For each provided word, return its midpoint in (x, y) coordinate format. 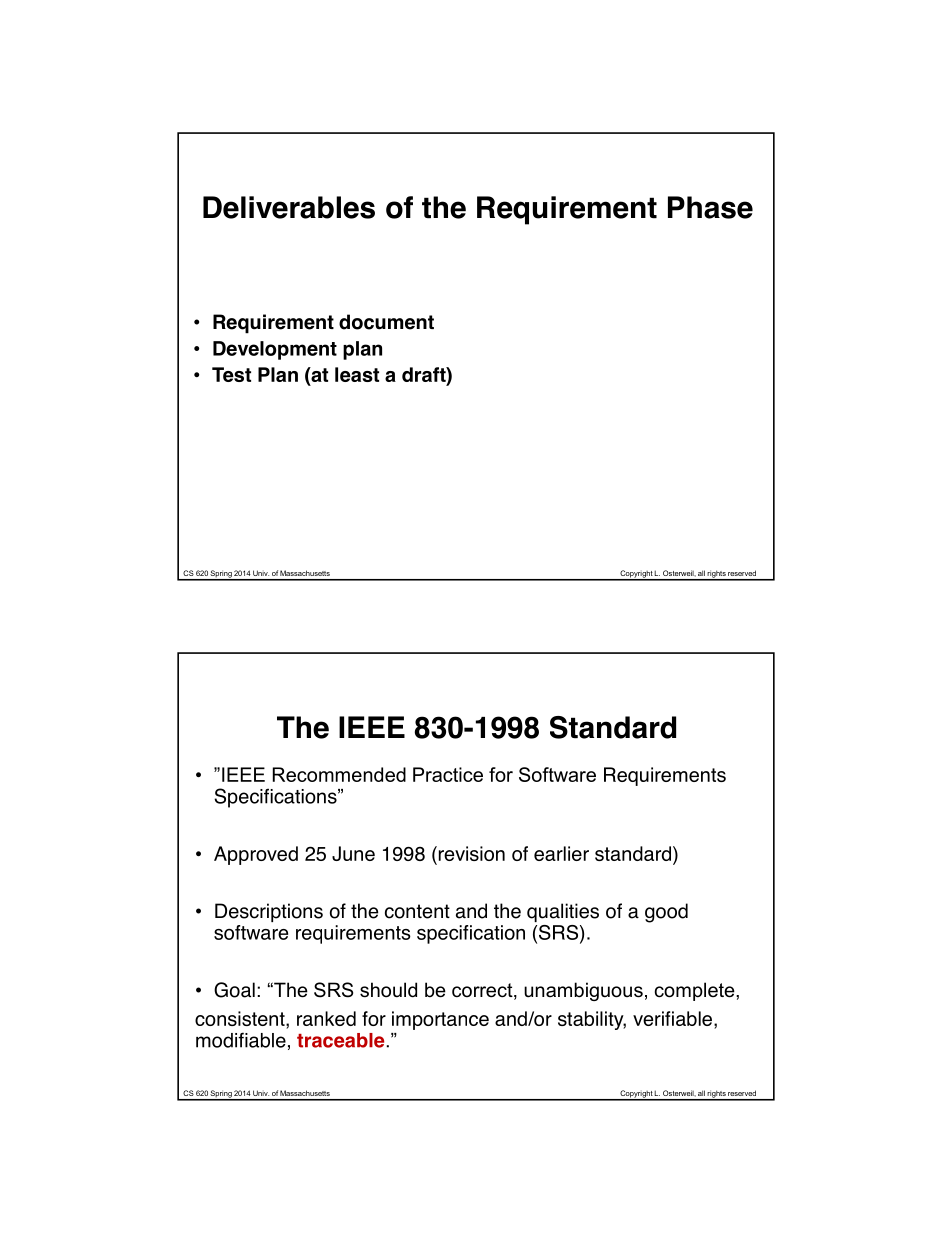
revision (470, 855)
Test (231, 374)
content (417, 911)
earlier (561, 853)
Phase (710, 207)
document (386, 322)
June (353, 853)
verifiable (674, 1020)
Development (275, 350)
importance (440, 1020)
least (357, 374)
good (666, 913)
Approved (256, 855)
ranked (326, 1018)
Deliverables (289, 207)
